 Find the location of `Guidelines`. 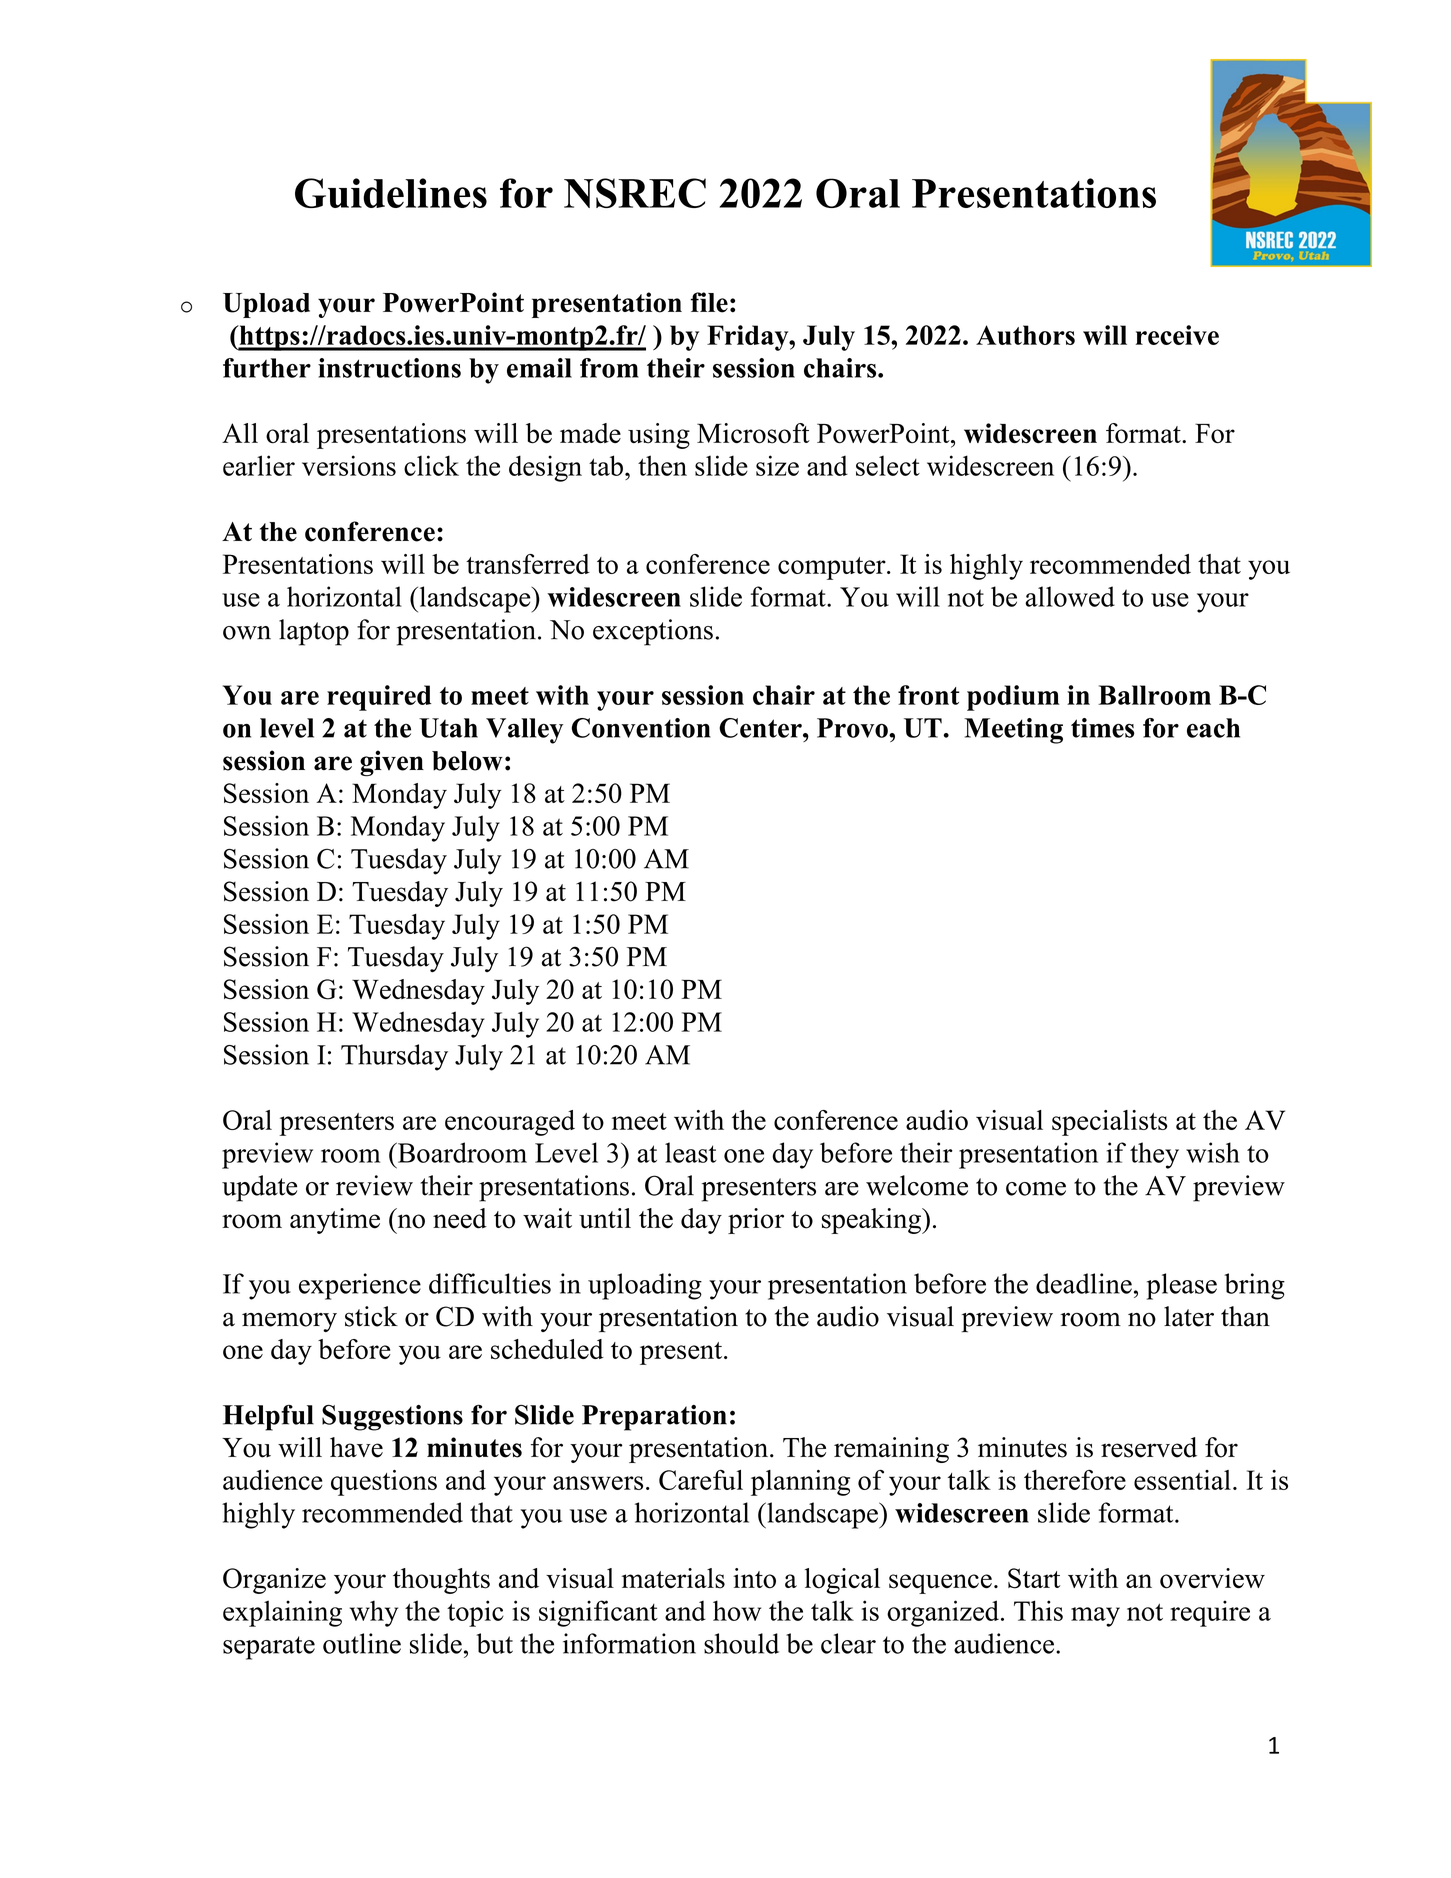

Guidelines is located at coordinates (391, 193).
